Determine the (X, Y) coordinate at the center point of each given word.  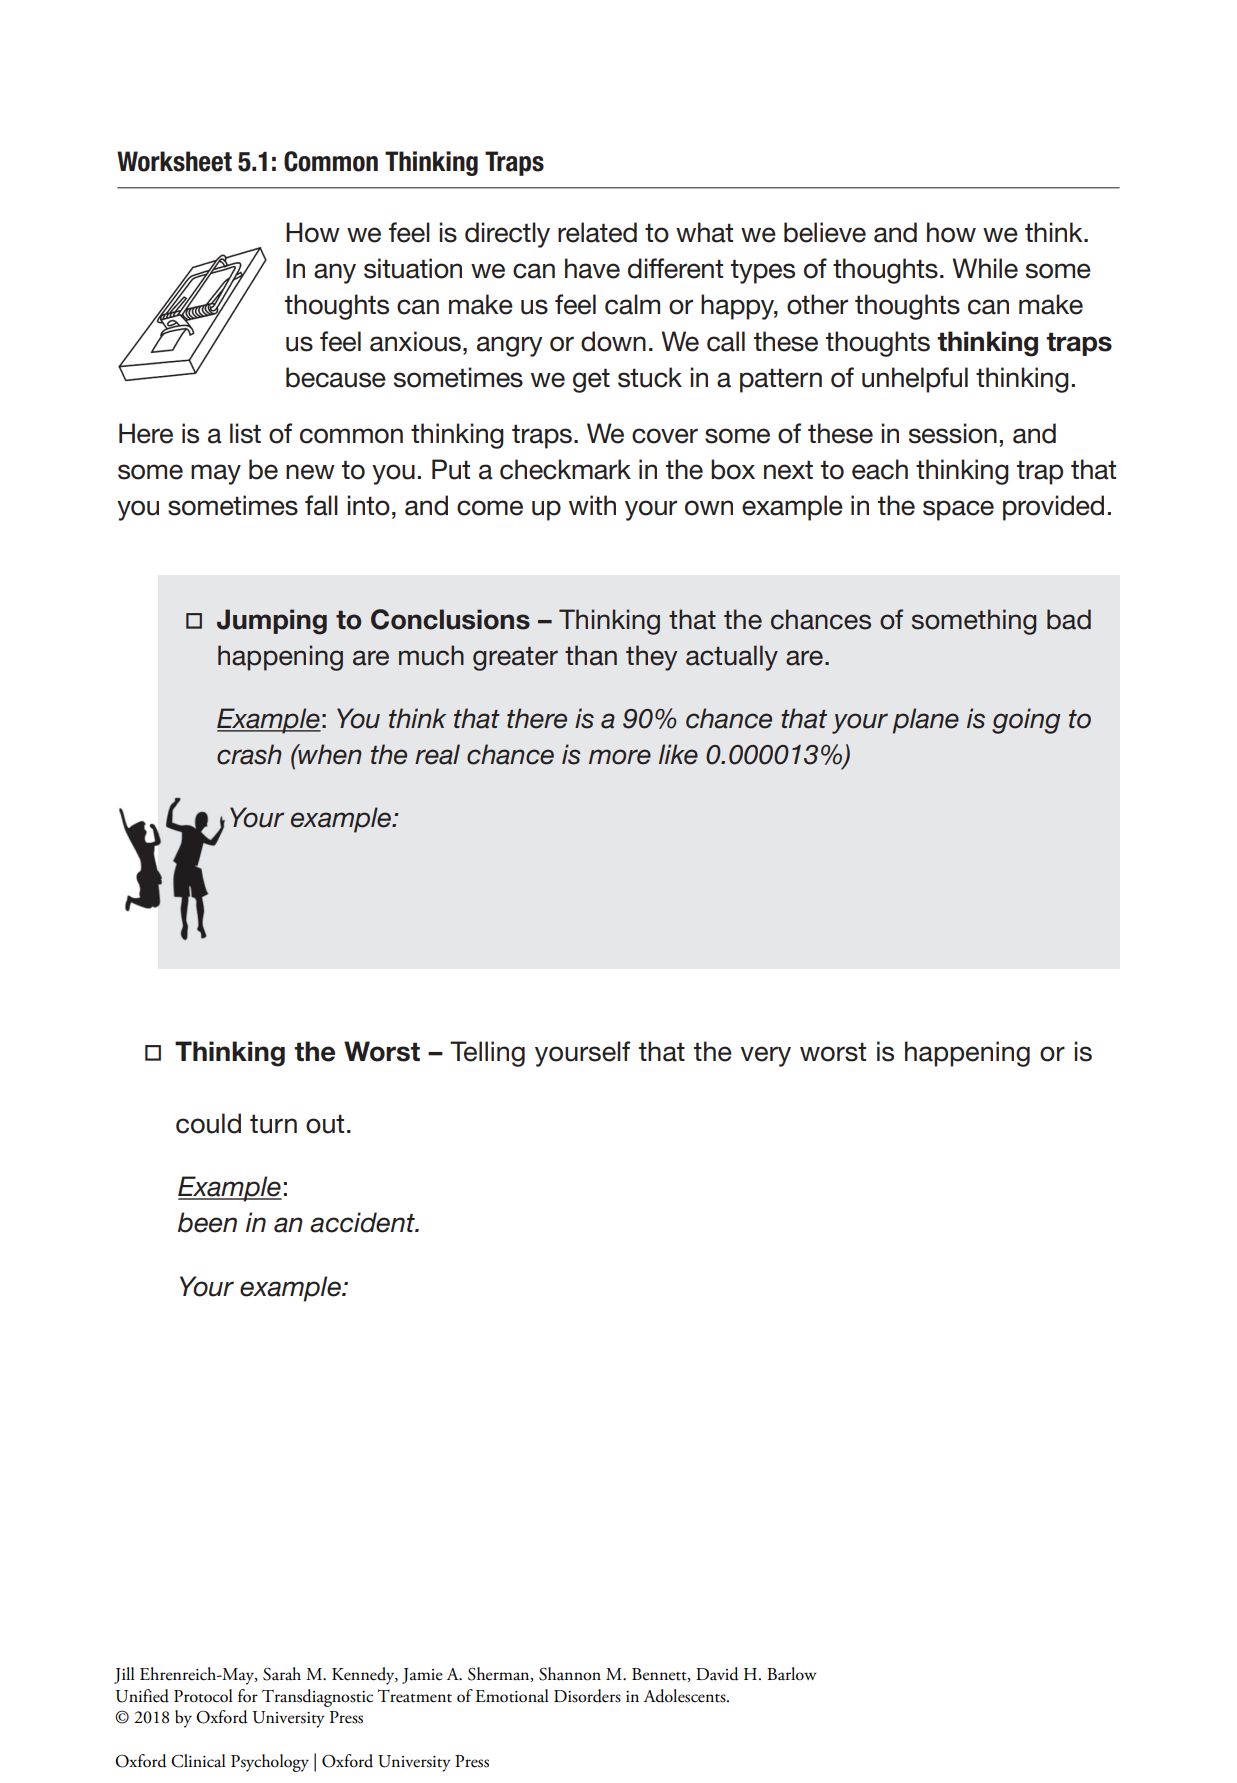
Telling (487, 1054)
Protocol (203, 1696)
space (958, 510)
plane (926, 721)
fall (321, 505)
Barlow (792, 1674)
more (620, 757)
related (597, 232)
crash (249, 754)
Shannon (570, 1674)
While (985, 268)
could (208, 1123)
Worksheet (174, 161)
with (592, 505)
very (765, 1056)
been (207, 1222)
